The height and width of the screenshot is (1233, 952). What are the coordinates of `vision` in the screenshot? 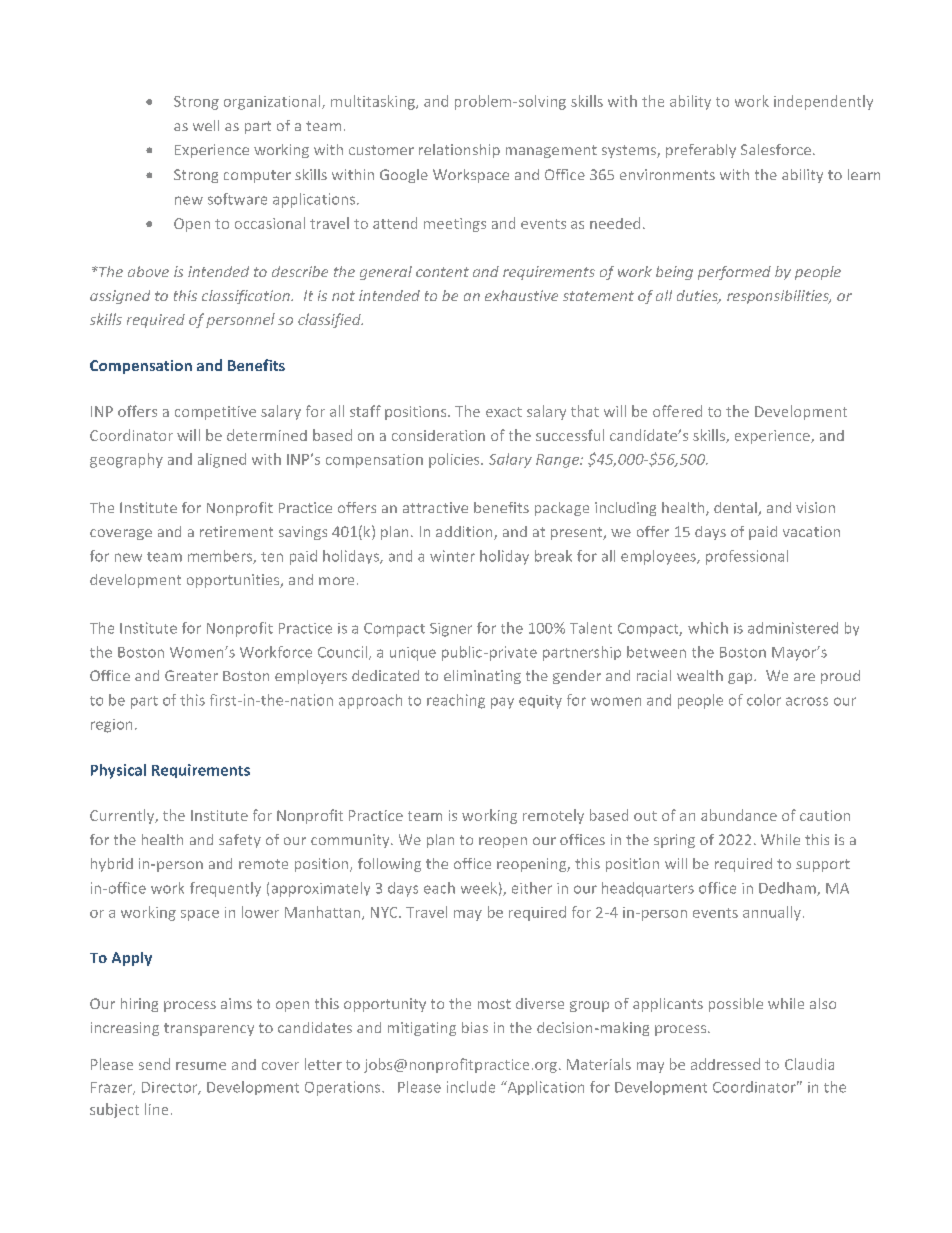 It's located at (815, 507).
